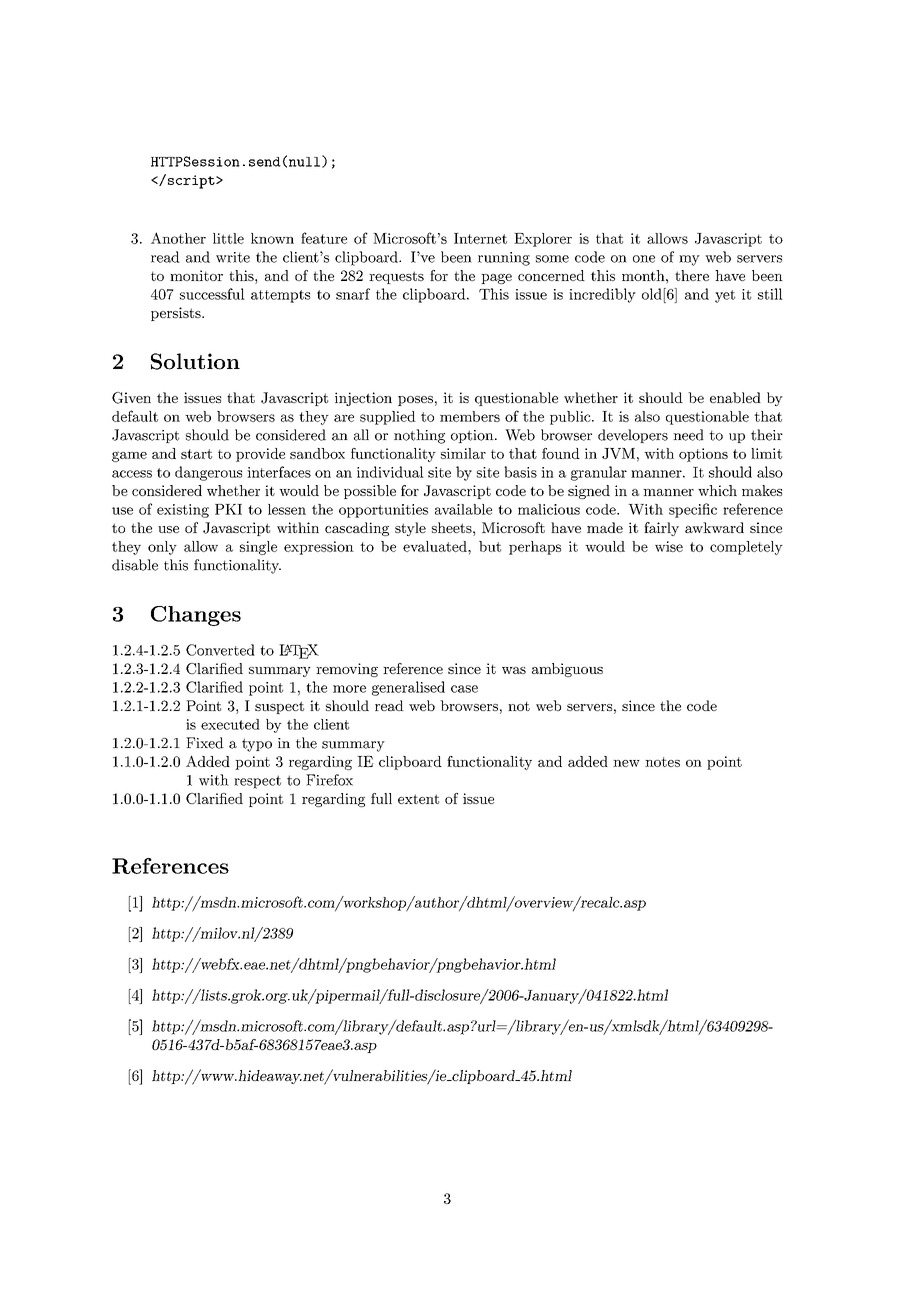  Describe the element at coordinates (662, 762) in the page. I see `notes` at that location.
